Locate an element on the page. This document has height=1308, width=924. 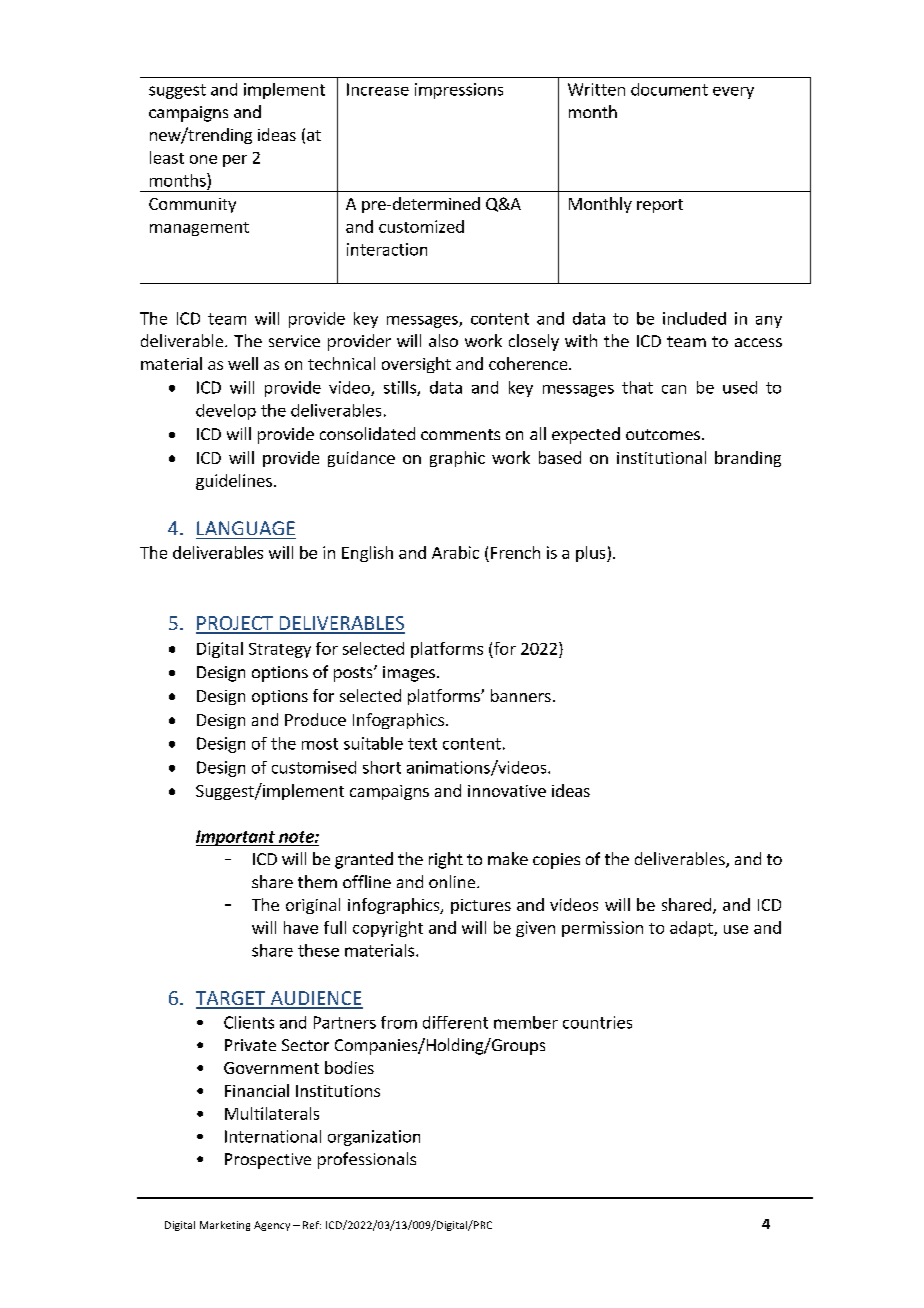
adapt is located at coordinates (692, 929).
